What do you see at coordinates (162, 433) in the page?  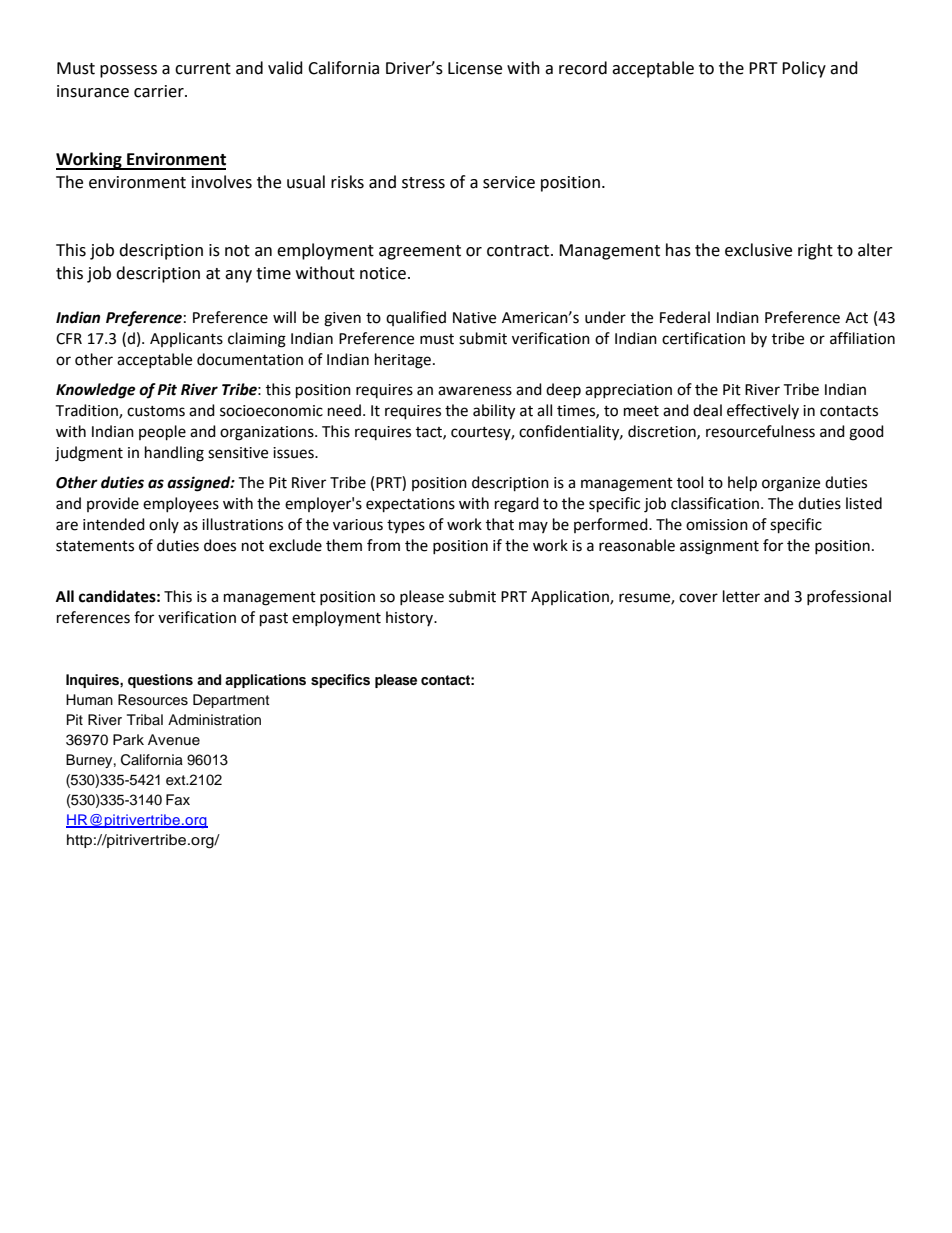 I see `people` at bounding box center [162, 433].
